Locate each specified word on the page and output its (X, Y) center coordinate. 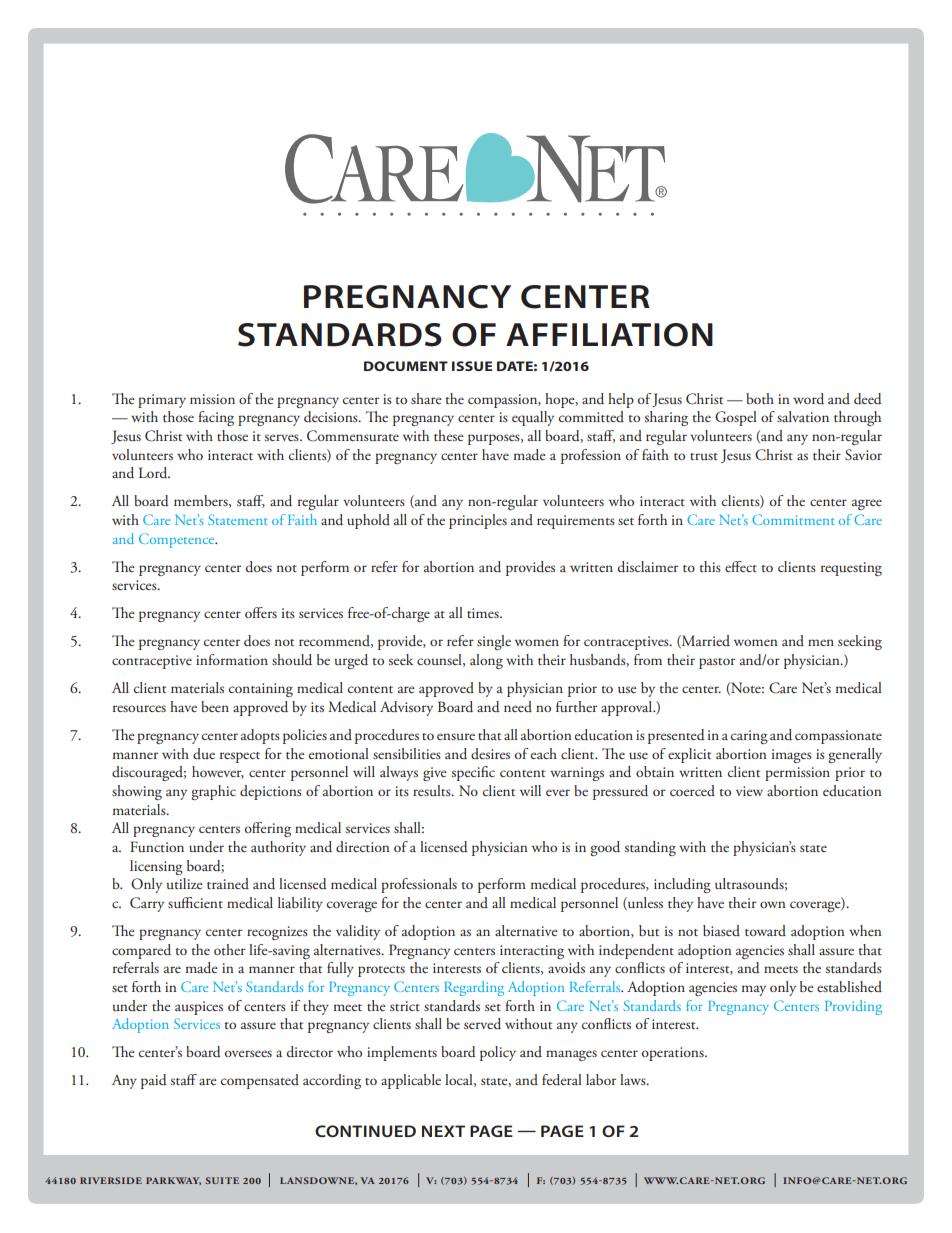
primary (162, 401)
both (760, 398)
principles (478, 521)
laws (634, 1079)
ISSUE (472, 366)
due (204, 753)
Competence (178, 540)
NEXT (443, 1131)
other (229, 949)
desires (490, 753)
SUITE (222, 1180)
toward (765, 930)
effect (741, 566)
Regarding (474, 988)
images (792, 756)
